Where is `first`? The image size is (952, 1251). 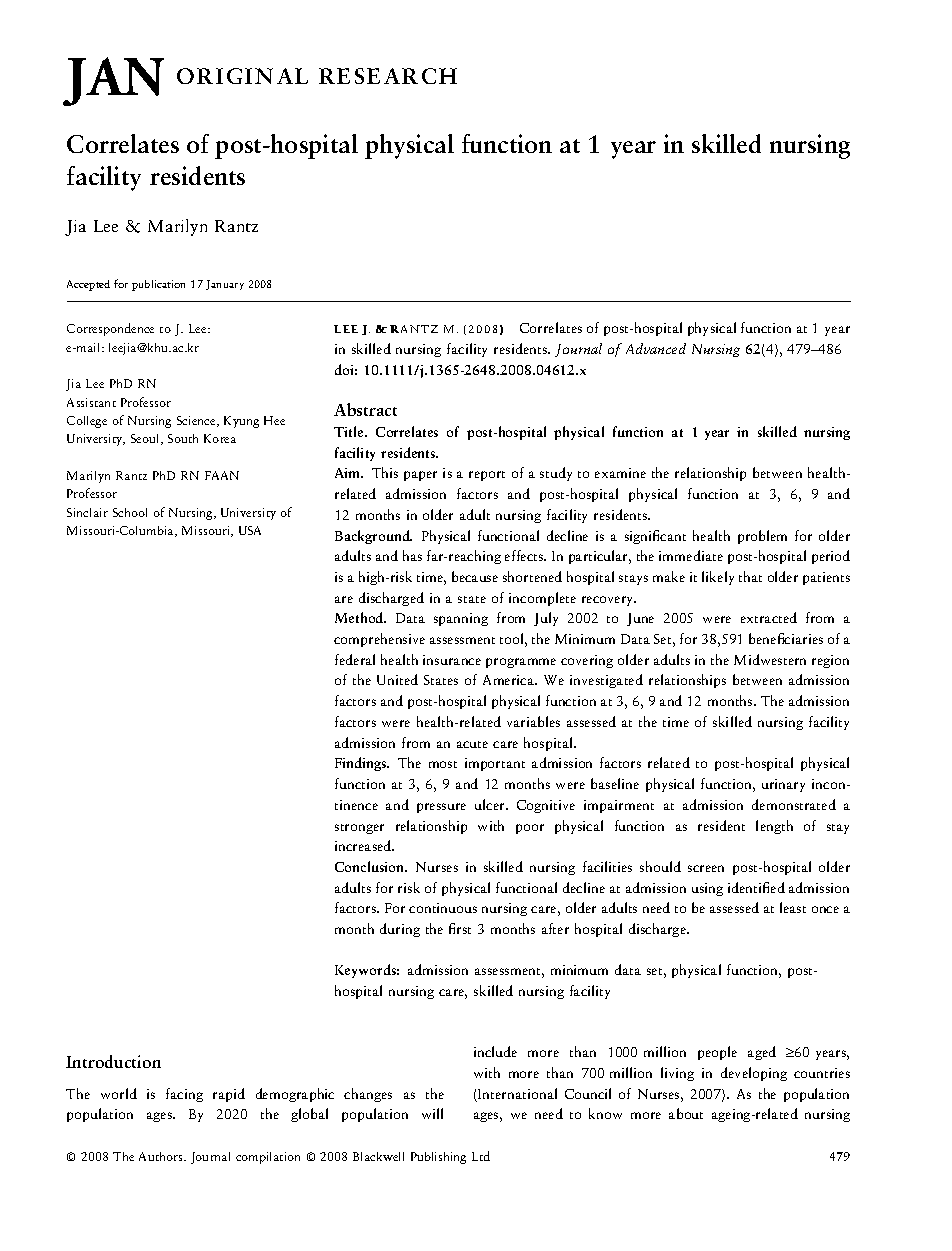 first is located at coordinates (460, 928).
